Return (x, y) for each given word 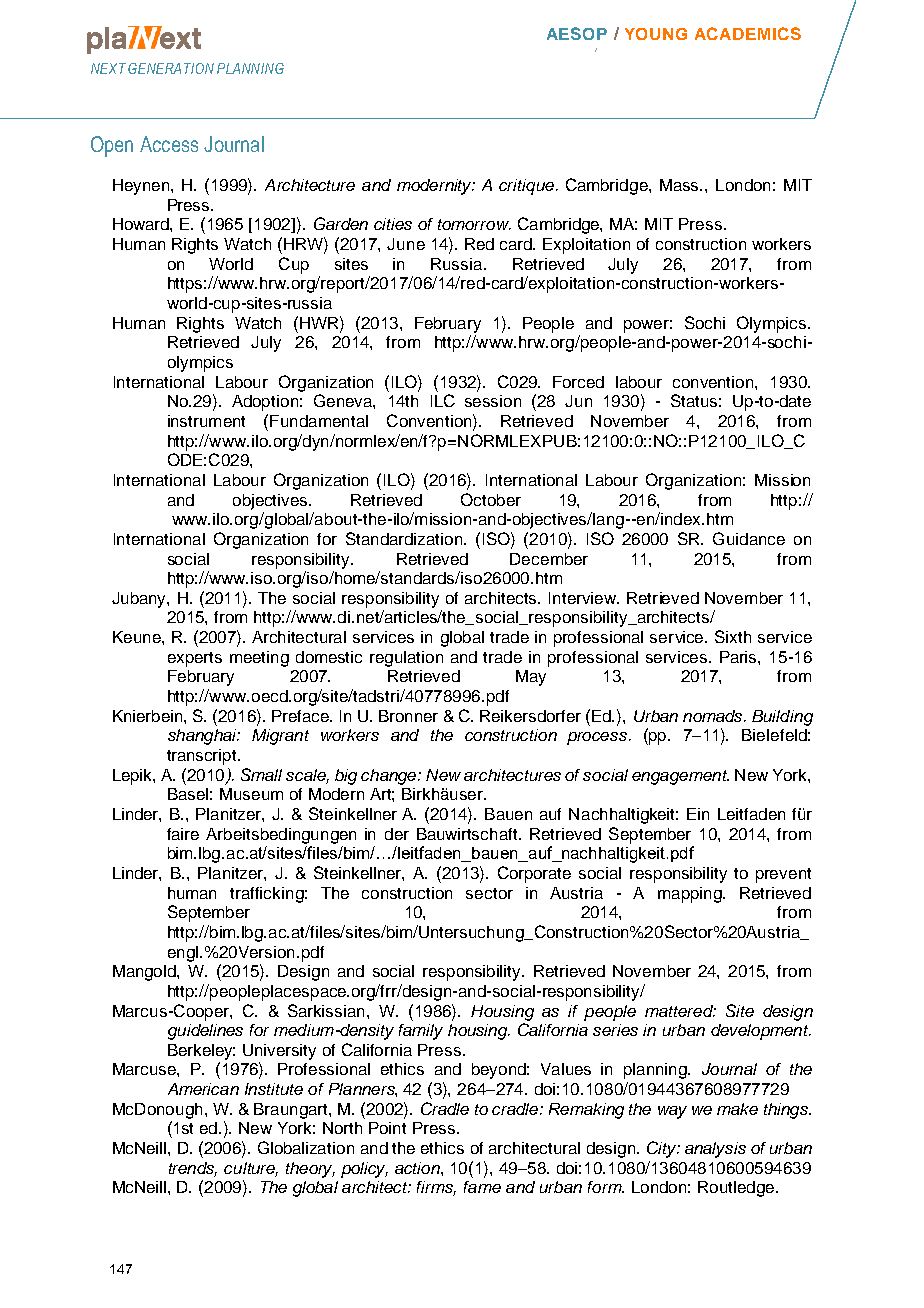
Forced (578, 382)
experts (195, 659)
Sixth (733, 636)
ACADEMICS (748, 33)
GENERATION (171, 68)
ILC (443, 400)
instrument (206, 421)
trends (193, 1169)
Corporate (534, 874)
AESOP (577, 33)
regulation (406, 659)
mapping (691, 895)
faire (183, 834)
